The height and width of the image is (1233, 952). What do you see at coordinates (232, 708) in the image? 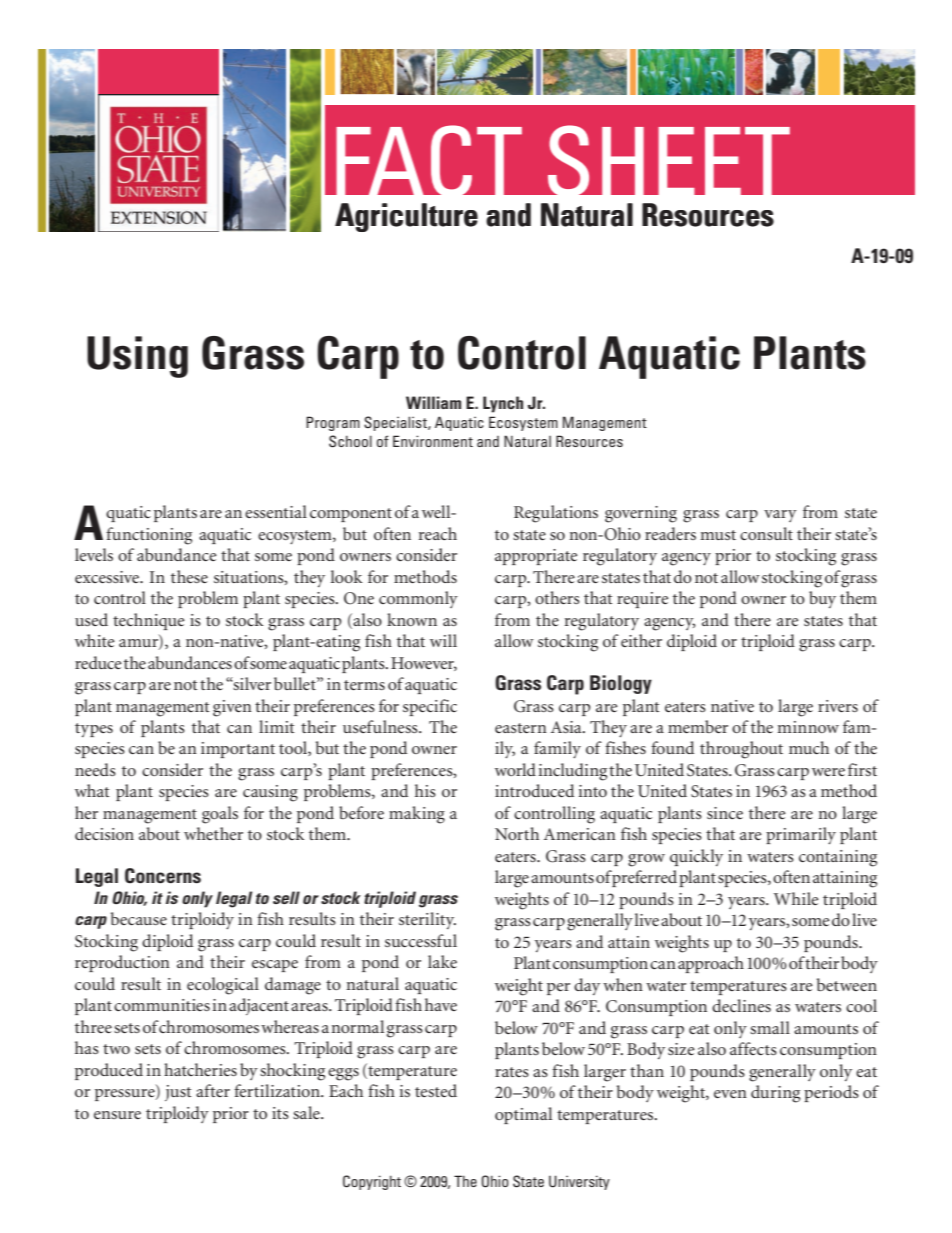
I see `given` at bounding box center [232, 708].
